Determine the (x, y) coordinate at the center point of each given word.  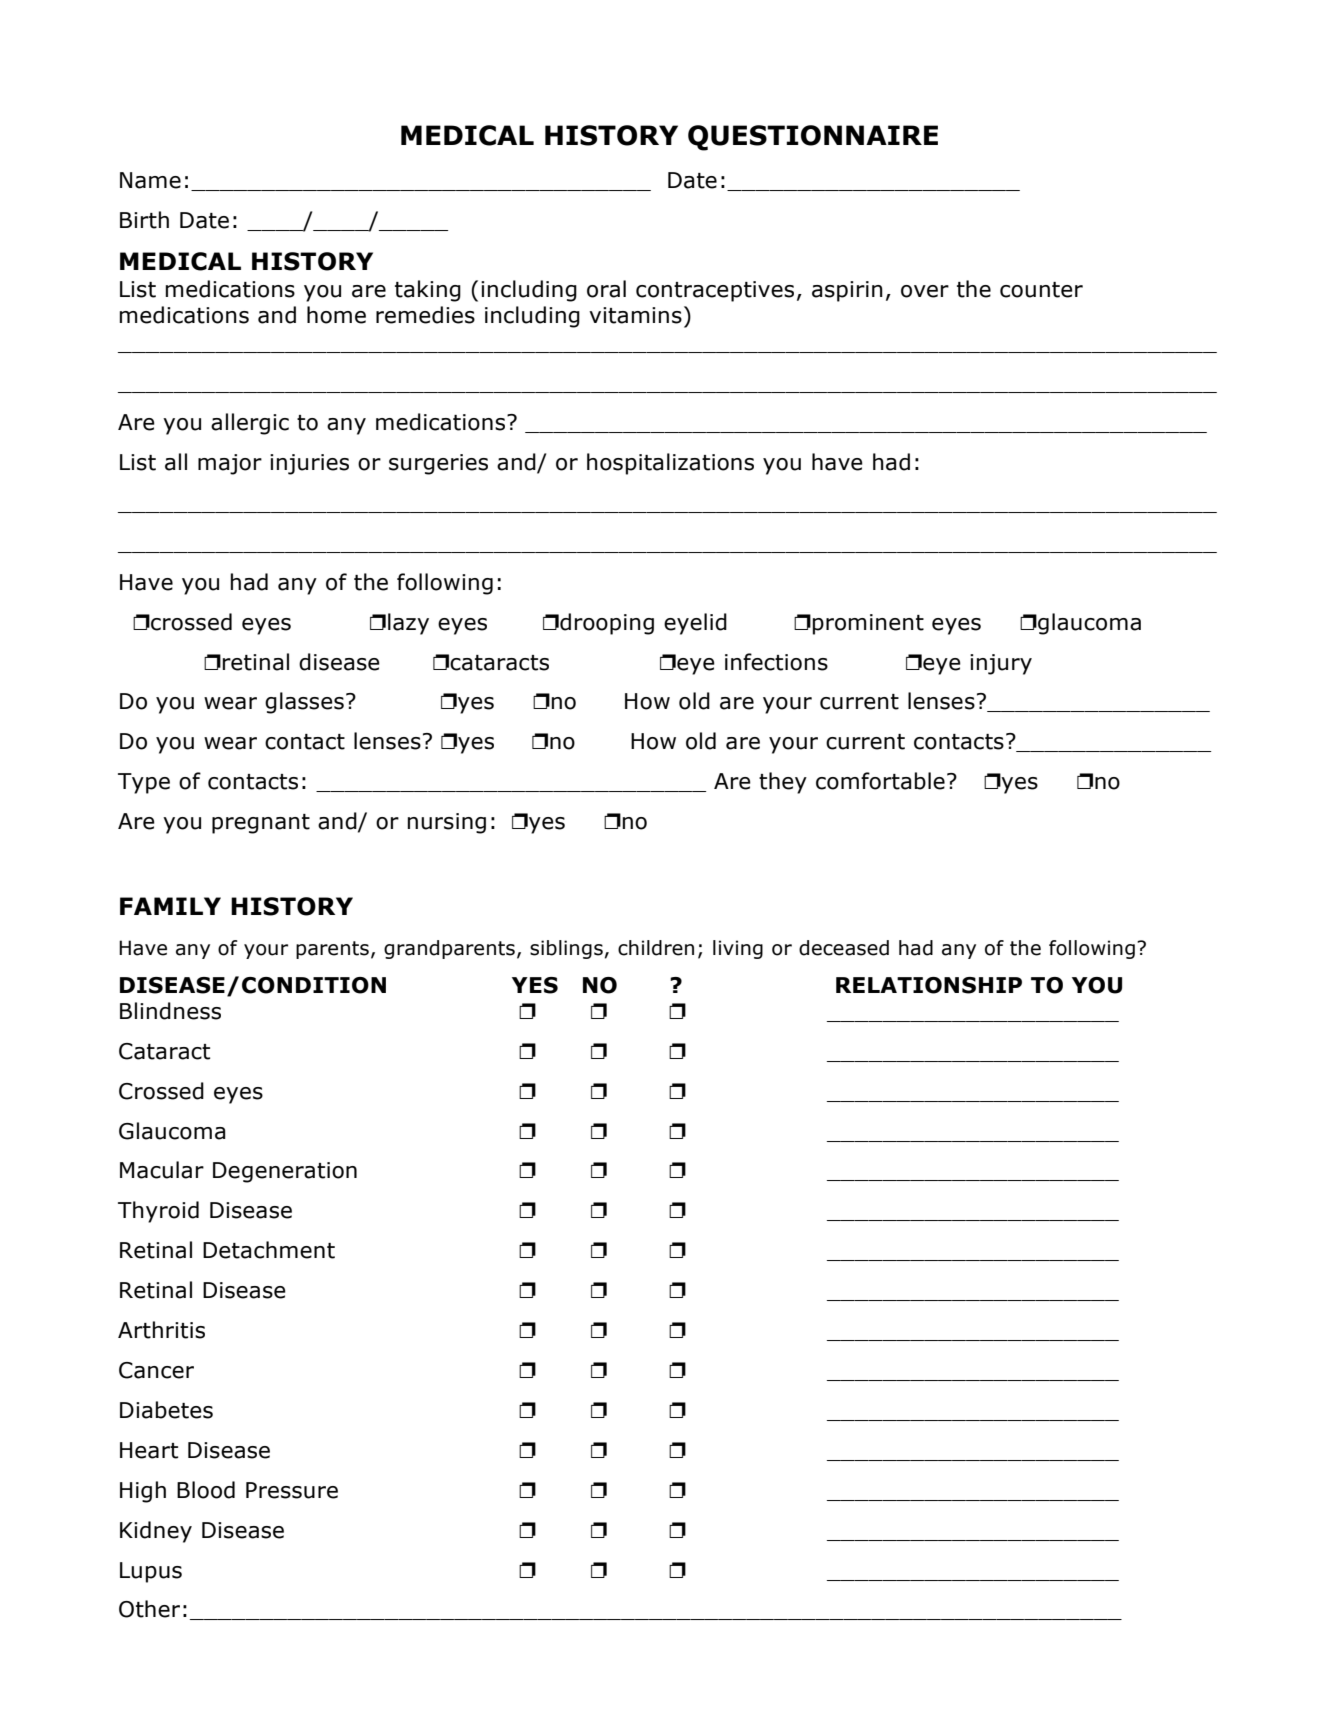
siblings (566, 949)
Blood (206, 1490)
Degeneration (285, 1172)
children (656, 948)
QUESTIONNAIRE (813, 138)
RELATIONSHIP (929, 985)
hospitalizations (670, 464)
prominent (868, 624)
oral (606, 289)
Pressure (292, 1490)
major (230, 464)
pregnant (261, 824)
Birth (144, 220)
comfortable (880, 781)
